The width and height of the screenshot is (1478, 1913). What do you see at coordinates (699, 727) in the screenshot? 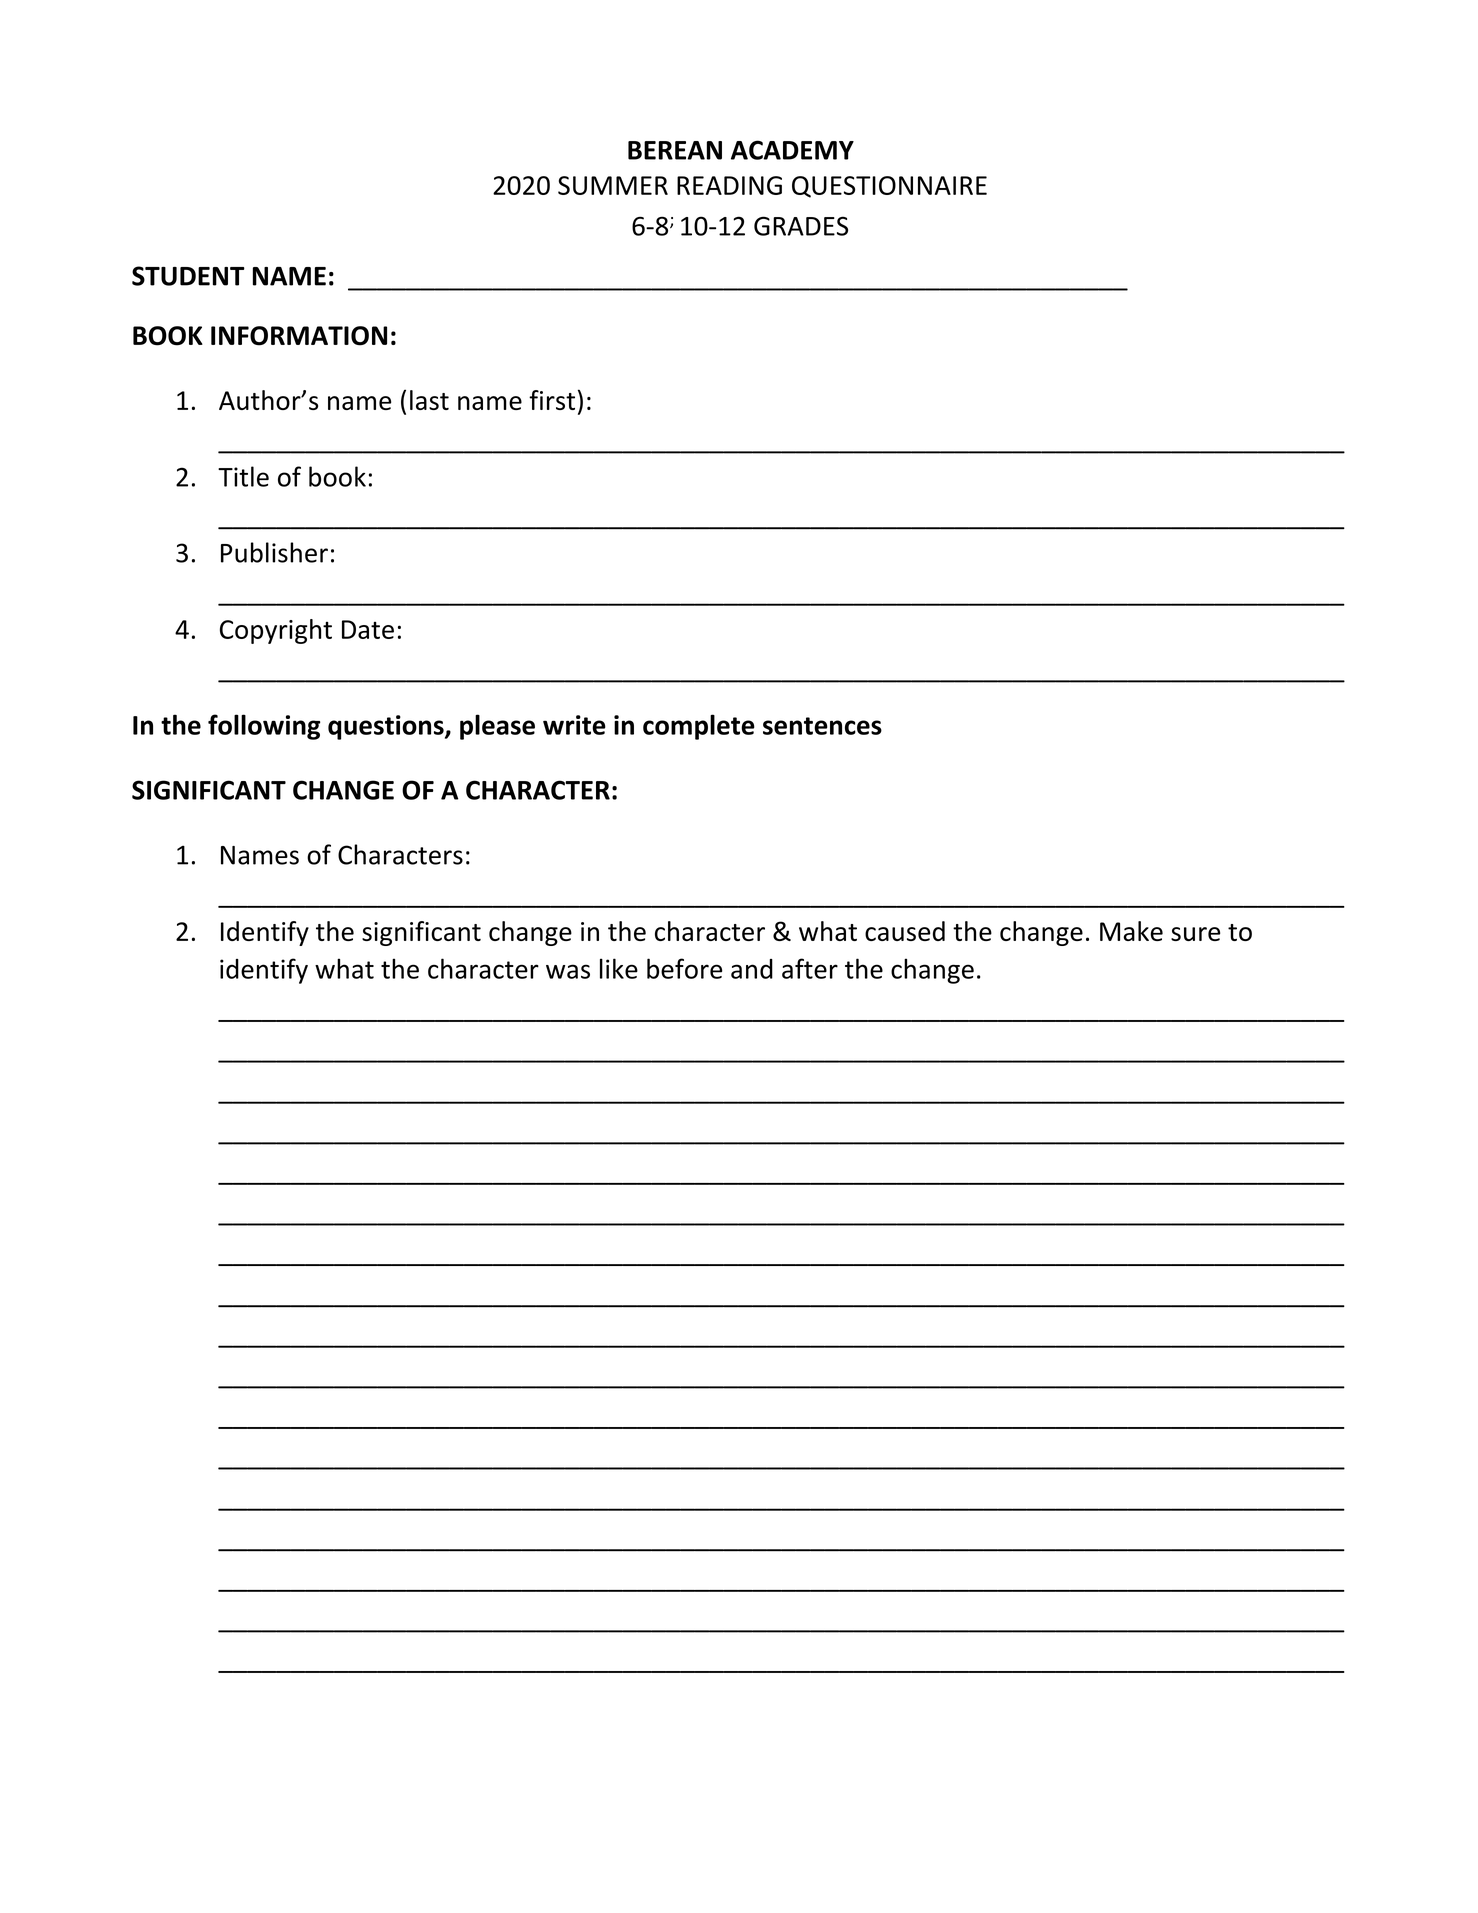
I see `complete` at bounding box center [699, 727].
